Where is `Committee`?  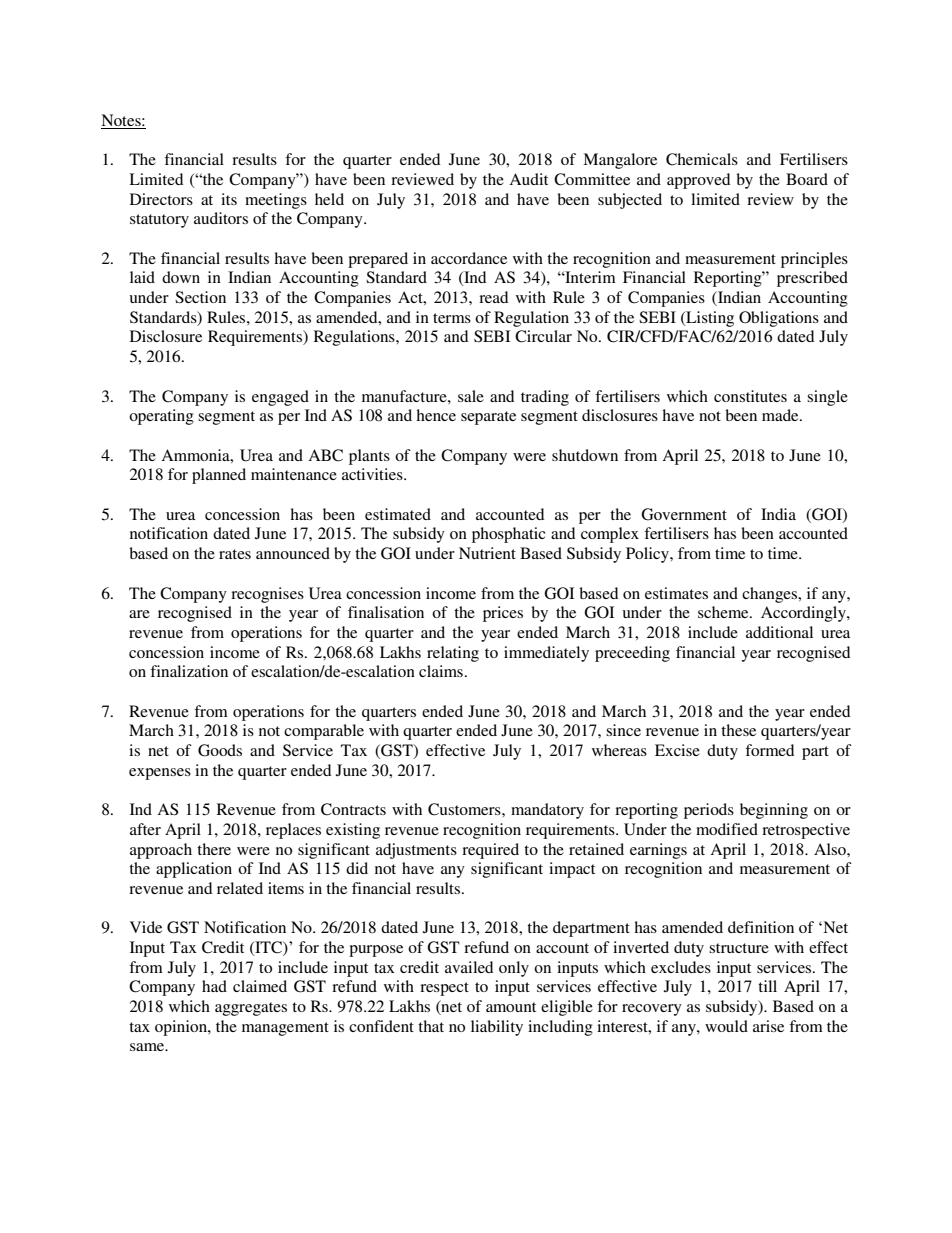 Committee is located at coordinates (592, 179).
